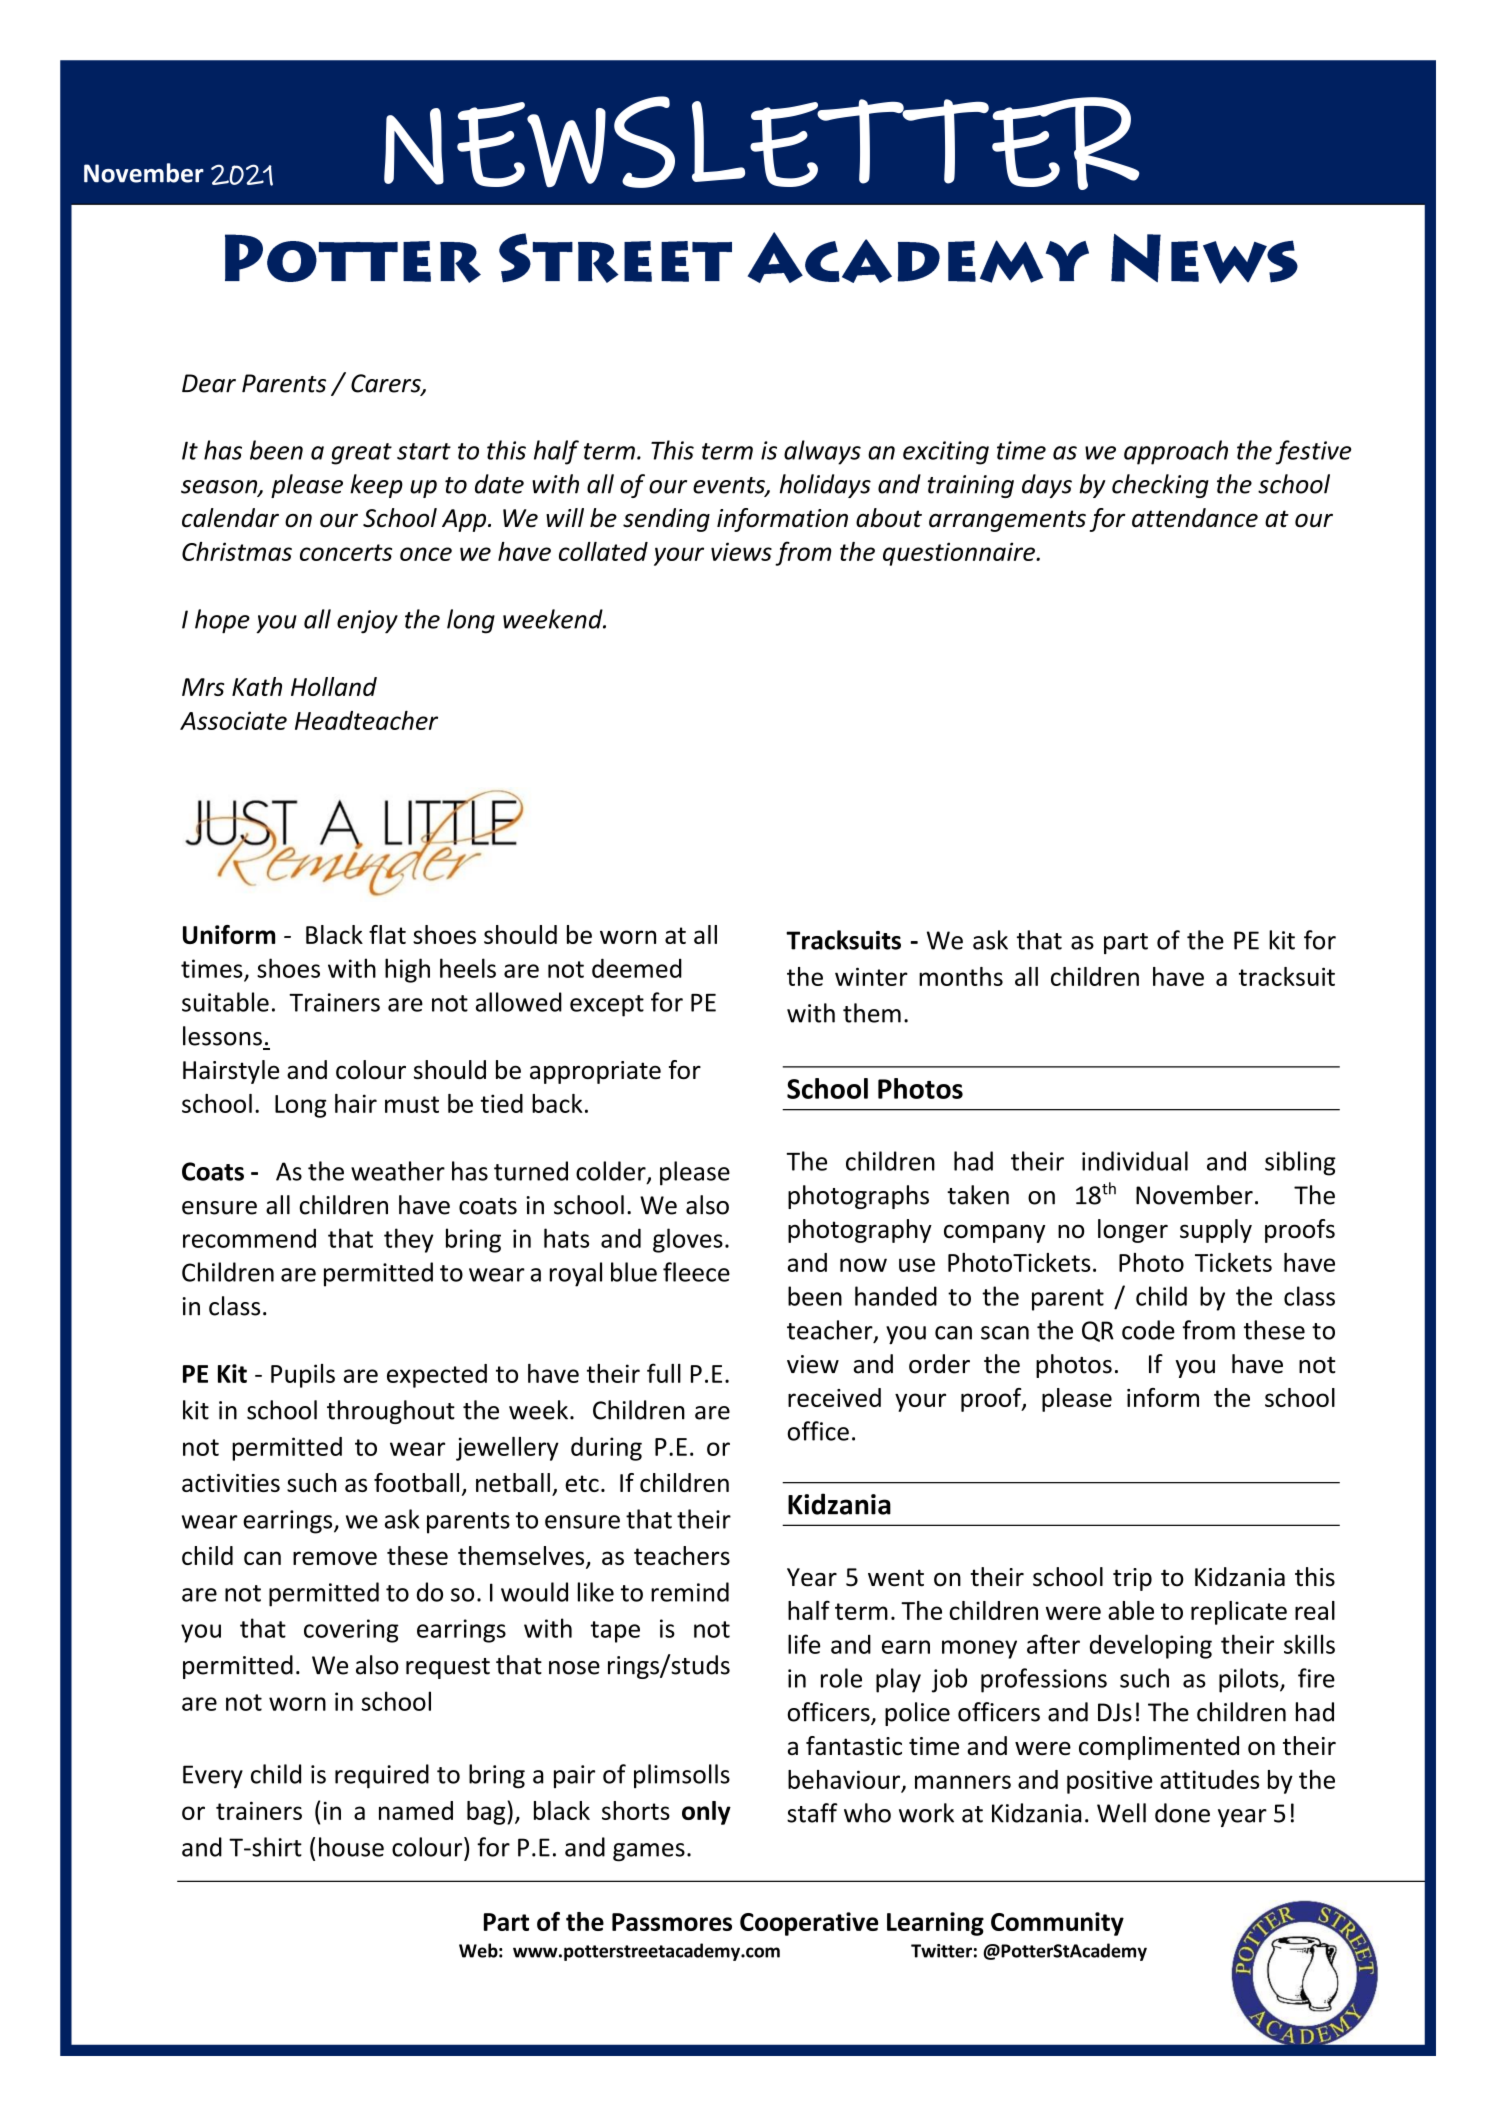  I want to click on deemed, so click(637, 968).
